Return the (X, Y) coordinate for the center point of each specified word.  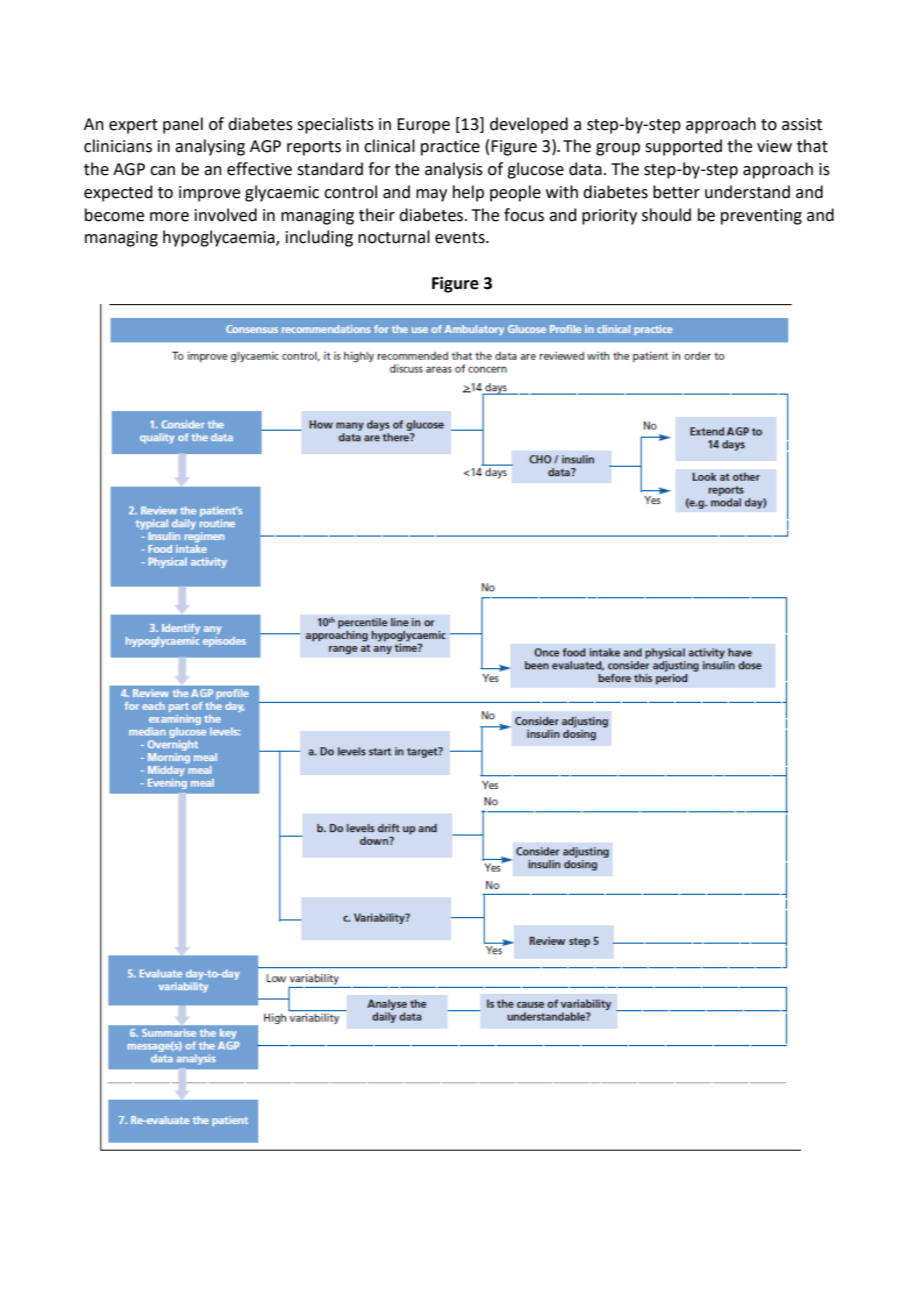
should (666, 215)
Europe (423, 126)
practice (450, 148)
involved (226, 215)
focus (524, 215)
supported (683, 147)
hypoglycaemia (220, 238)
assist (802, 124)
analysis (454, 170)
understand (747, 192)
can (162, 171)
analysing (210, 147)
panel (183, 125)
